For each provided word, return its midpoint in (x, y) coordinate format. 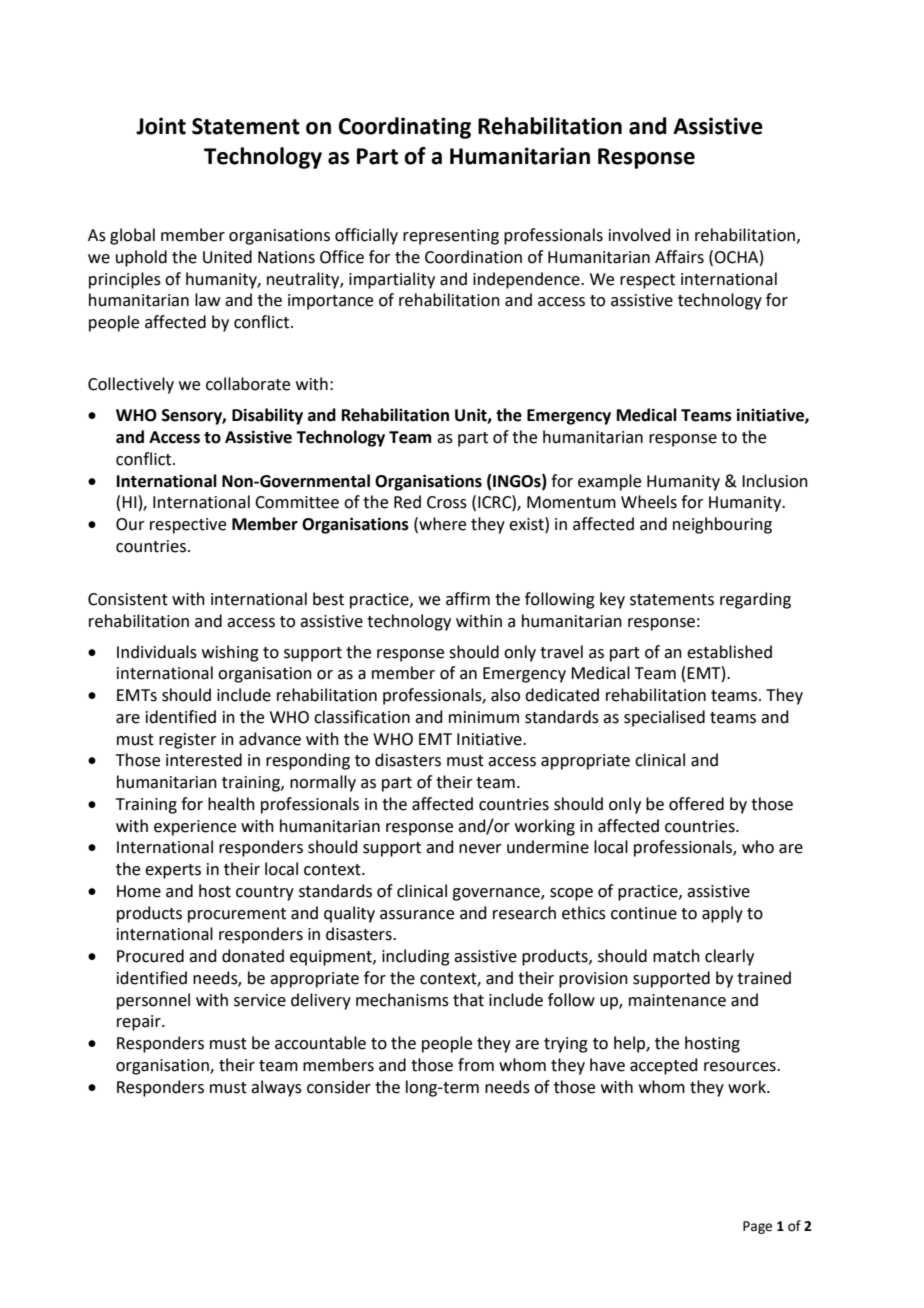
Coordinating (405, 128)
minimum (484, 717)
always (276, 1088)
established (729, 652)
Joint (161, 126)
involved (640, 235)
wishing (230, 653)
